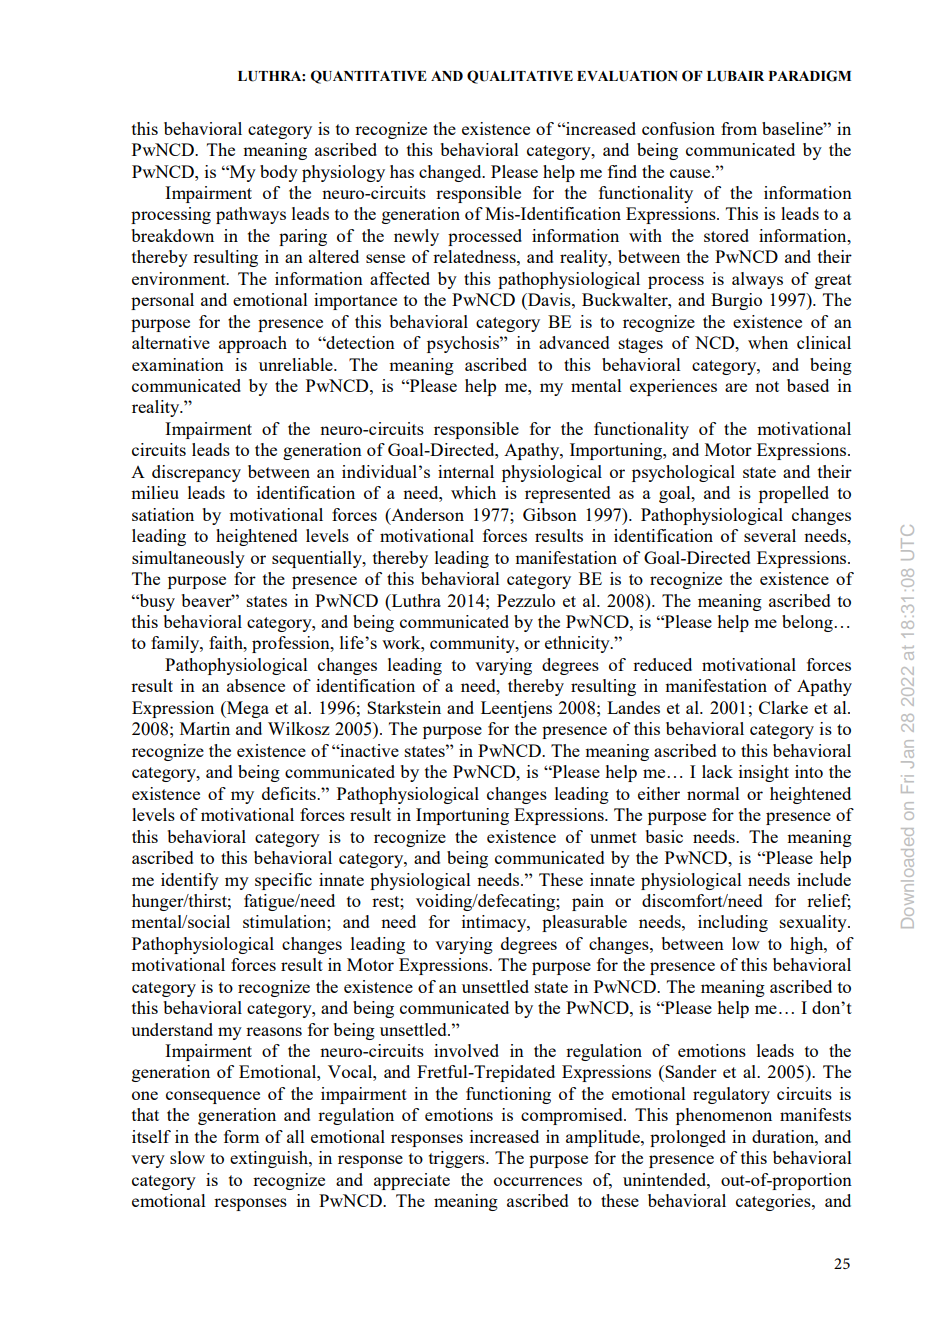 This page has height=1322, width=931. What do you see at coordinates (584, 923) in the page?
I see `pleasurable` at bounding box center [584, 923].
